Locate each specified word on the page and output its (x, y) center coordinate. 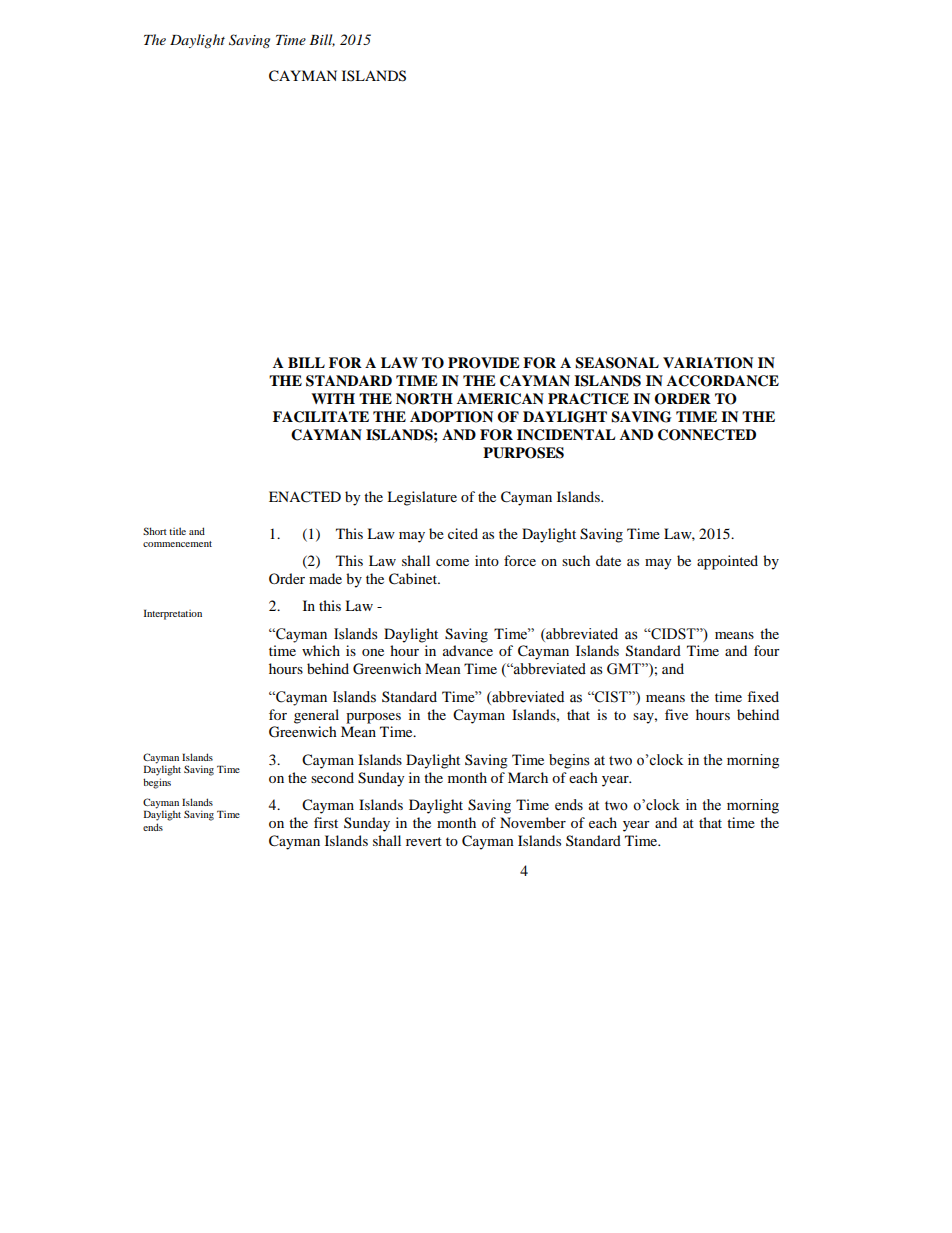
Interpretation (173, 614)
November (533, 822)
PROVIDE (484, 363)
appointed (727, 562)
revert (424, 841)
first (326, 822)
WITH (333, 398)
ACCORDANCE (723, 381)
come (452, 562)
